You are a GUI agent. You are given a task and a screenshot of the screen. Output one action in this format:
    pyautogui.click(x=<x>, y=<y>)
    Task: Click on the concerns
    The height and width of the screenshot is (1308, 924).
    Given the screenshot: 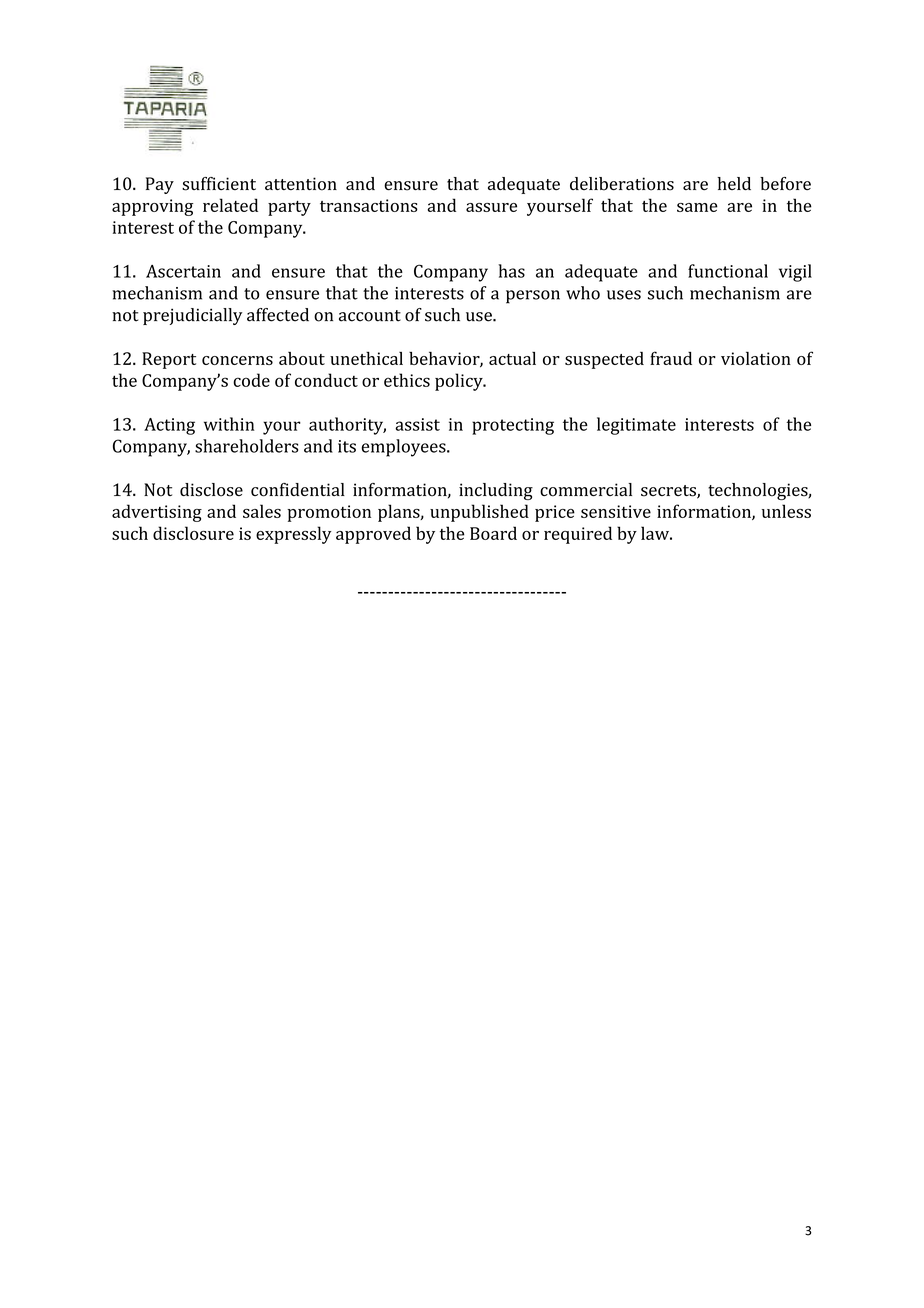 What is the action you would take?
    pyautogui.click(x=237, y=360)
